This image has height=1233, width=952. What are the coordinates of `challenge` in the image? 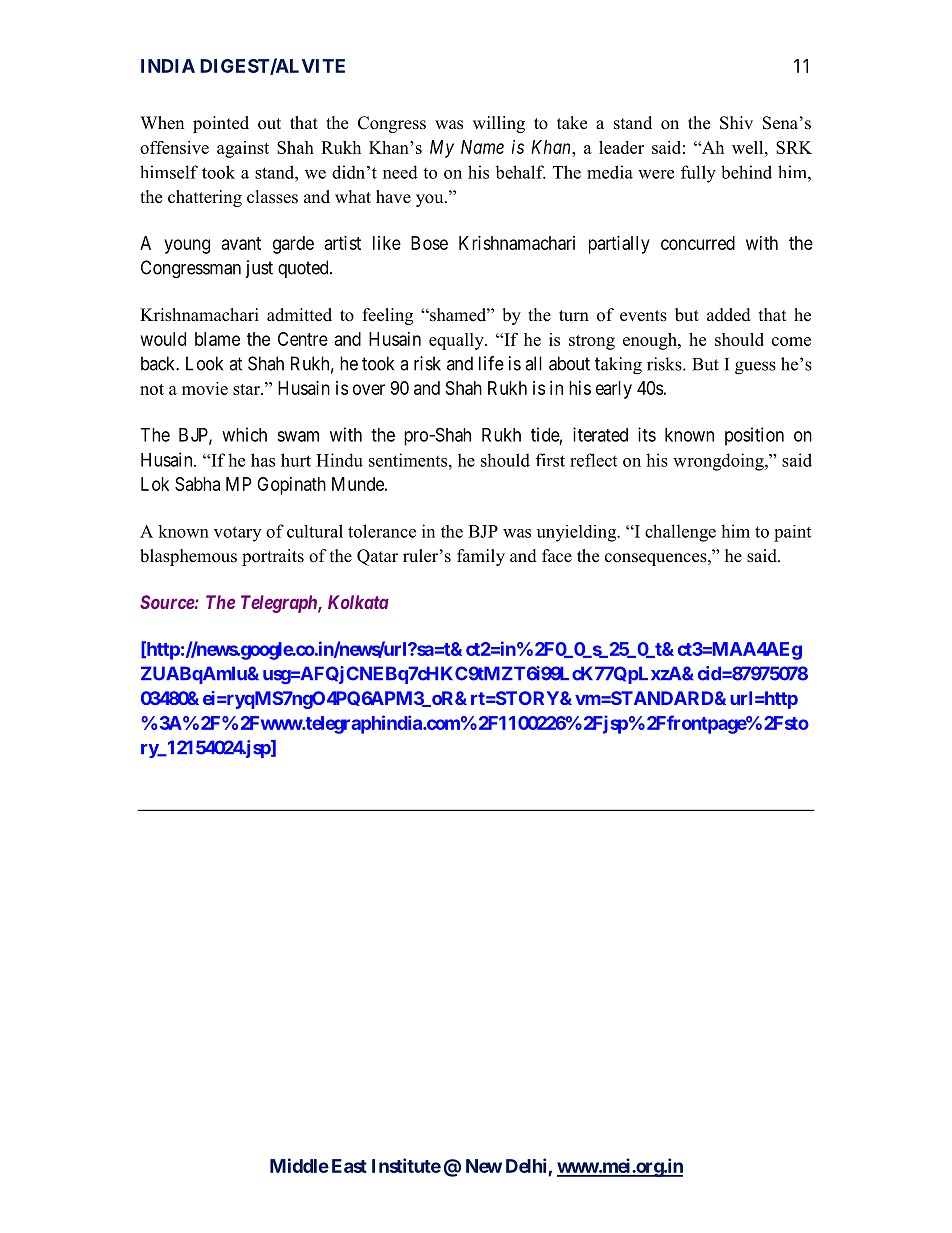 It's located at (680, 533).
